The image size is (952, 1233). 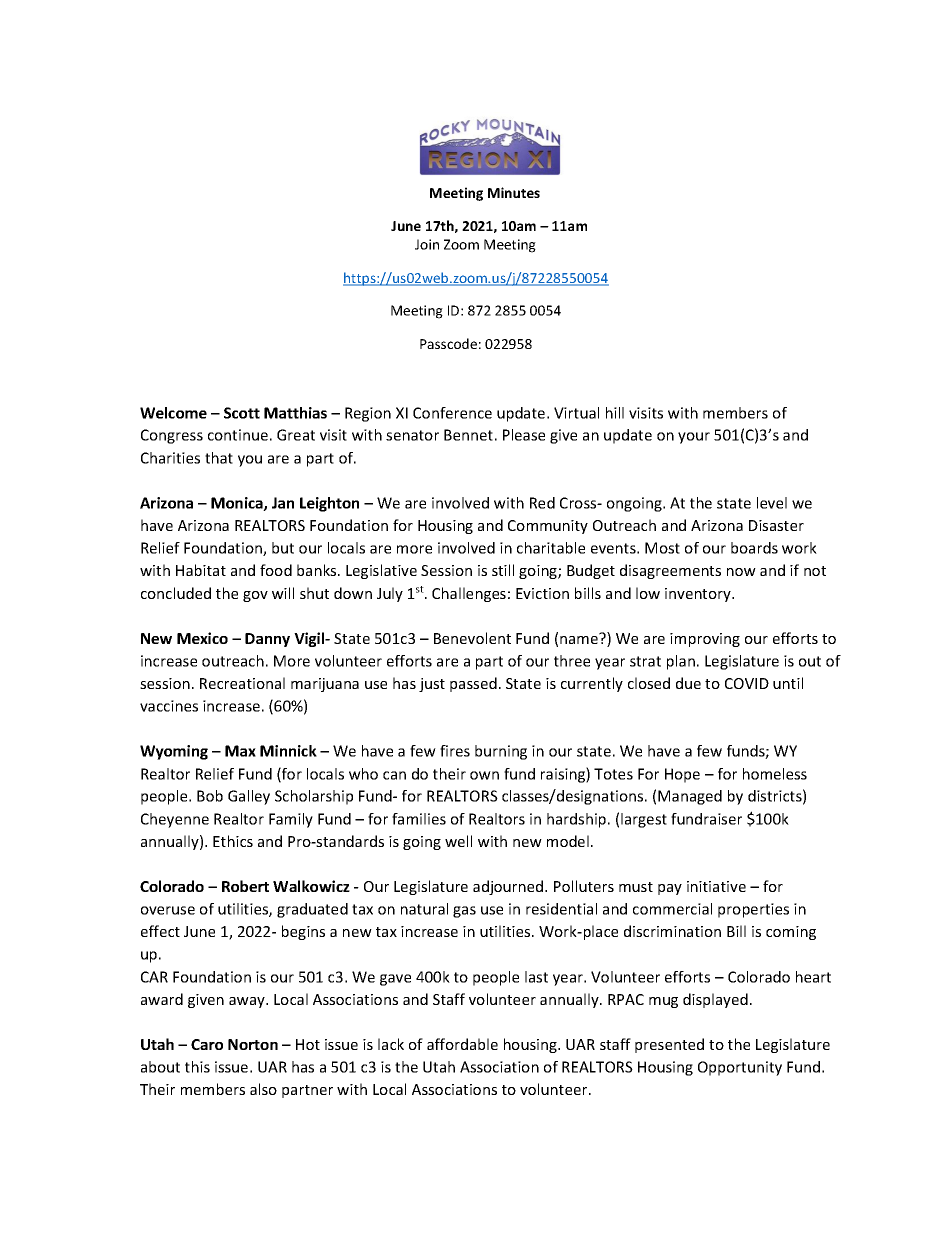 What do you see at coordinates (705, 640) in the page?
I see `improving` at bounding box center [705, 640].
